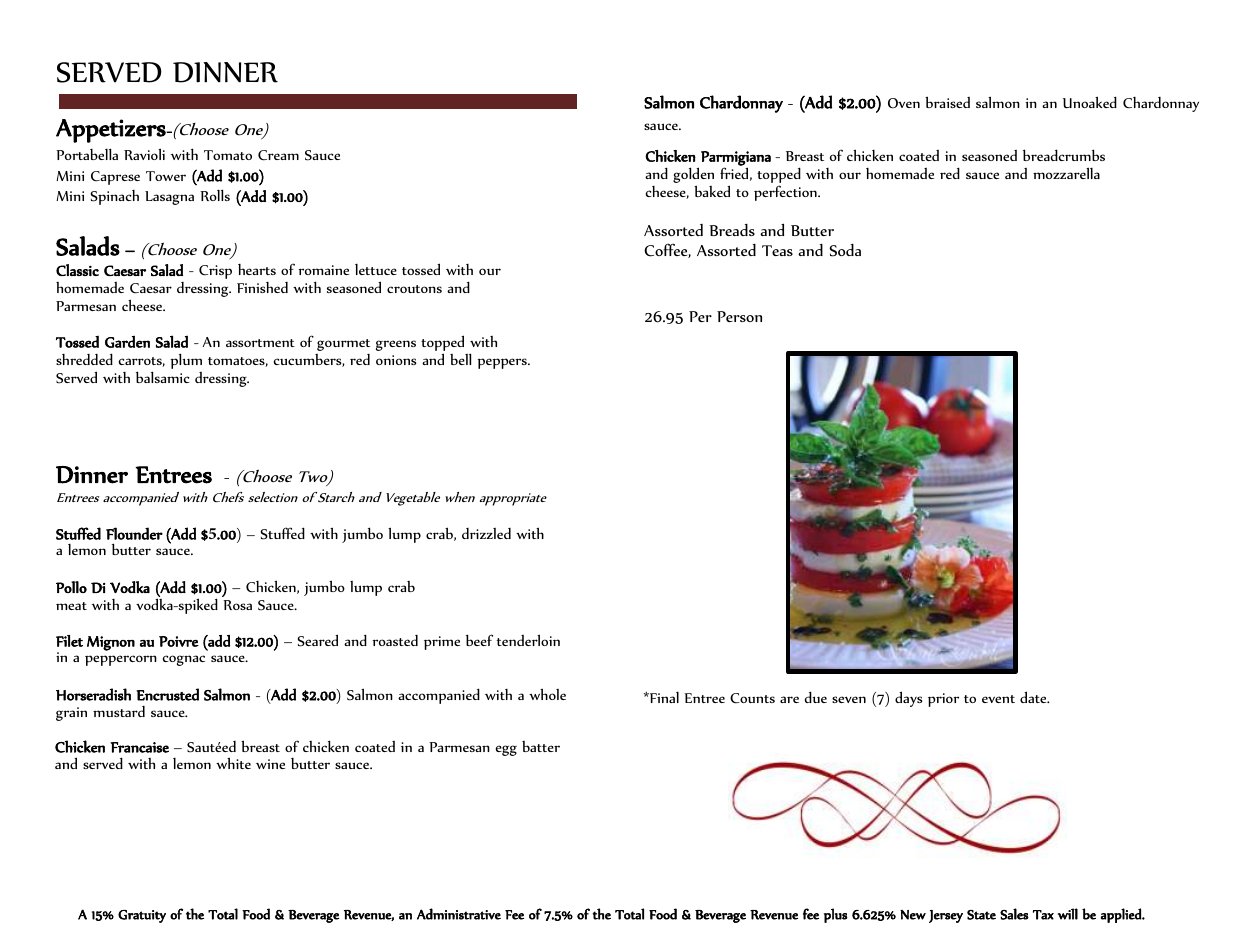  Describe the element at coordinates (943, 700) in the screenshot. I see `prior` at that location.
